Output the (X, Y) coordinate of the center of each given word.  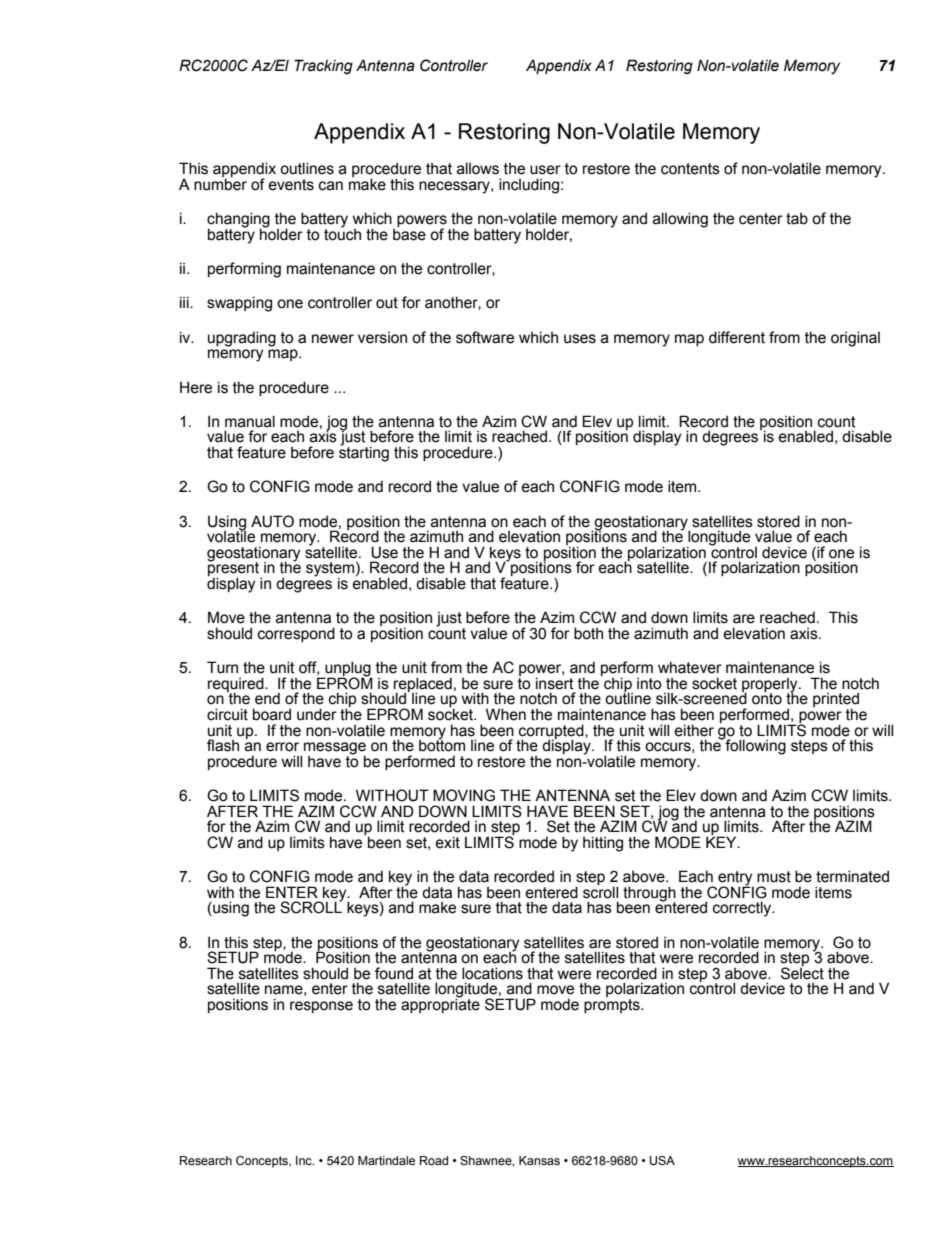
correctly (743, 909)
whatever (690, 667)
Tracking (323, 66)
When (506, 714)
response (321, 1007)
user (545, 170)
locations (492, 973)
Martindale (386, 1160)
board (272, 714)
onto (767, 698)
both (588, 633)
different (737, 337)
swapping (239, 304)
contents (690, 169)
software (485, 337)
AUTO (272, 521)
